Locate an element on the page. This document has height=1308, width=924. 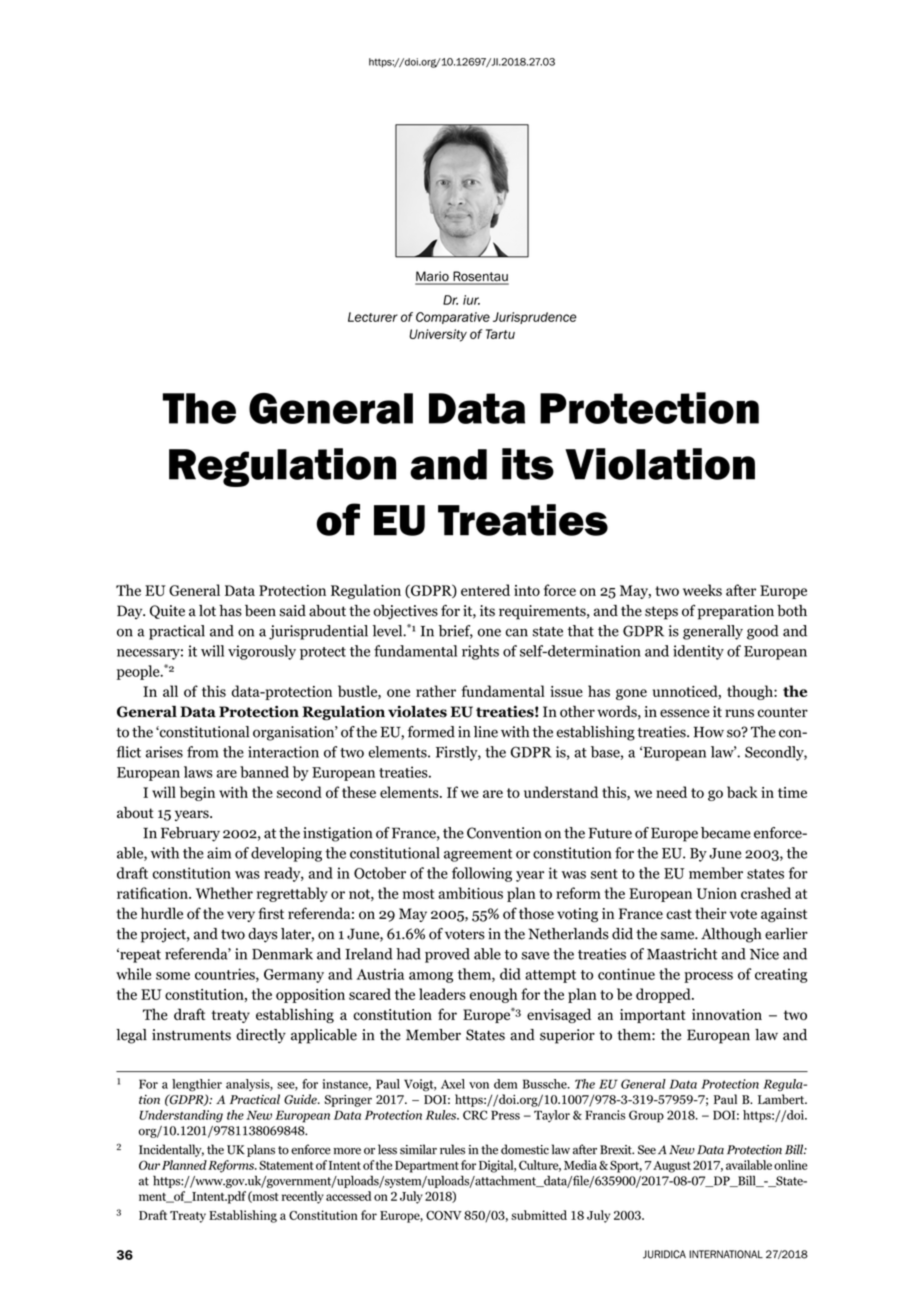
Incidentally is located at coordinates (171, 1150).
